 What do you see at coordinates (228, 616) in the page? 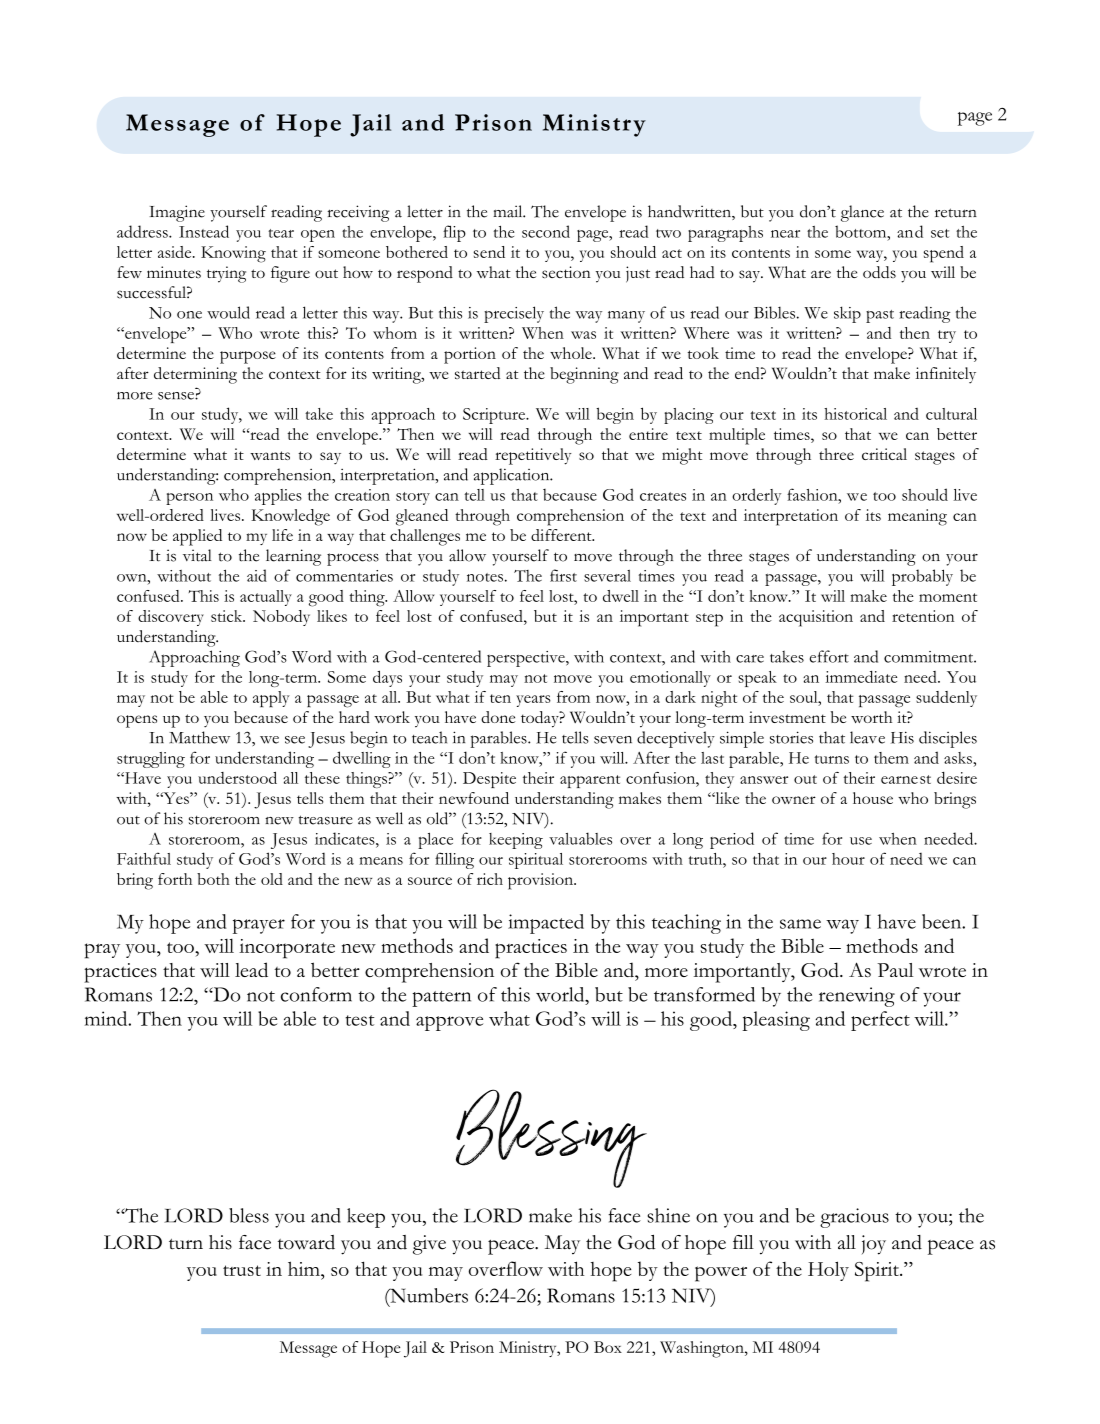
I see `stick` at bounding box center [228, 616].
